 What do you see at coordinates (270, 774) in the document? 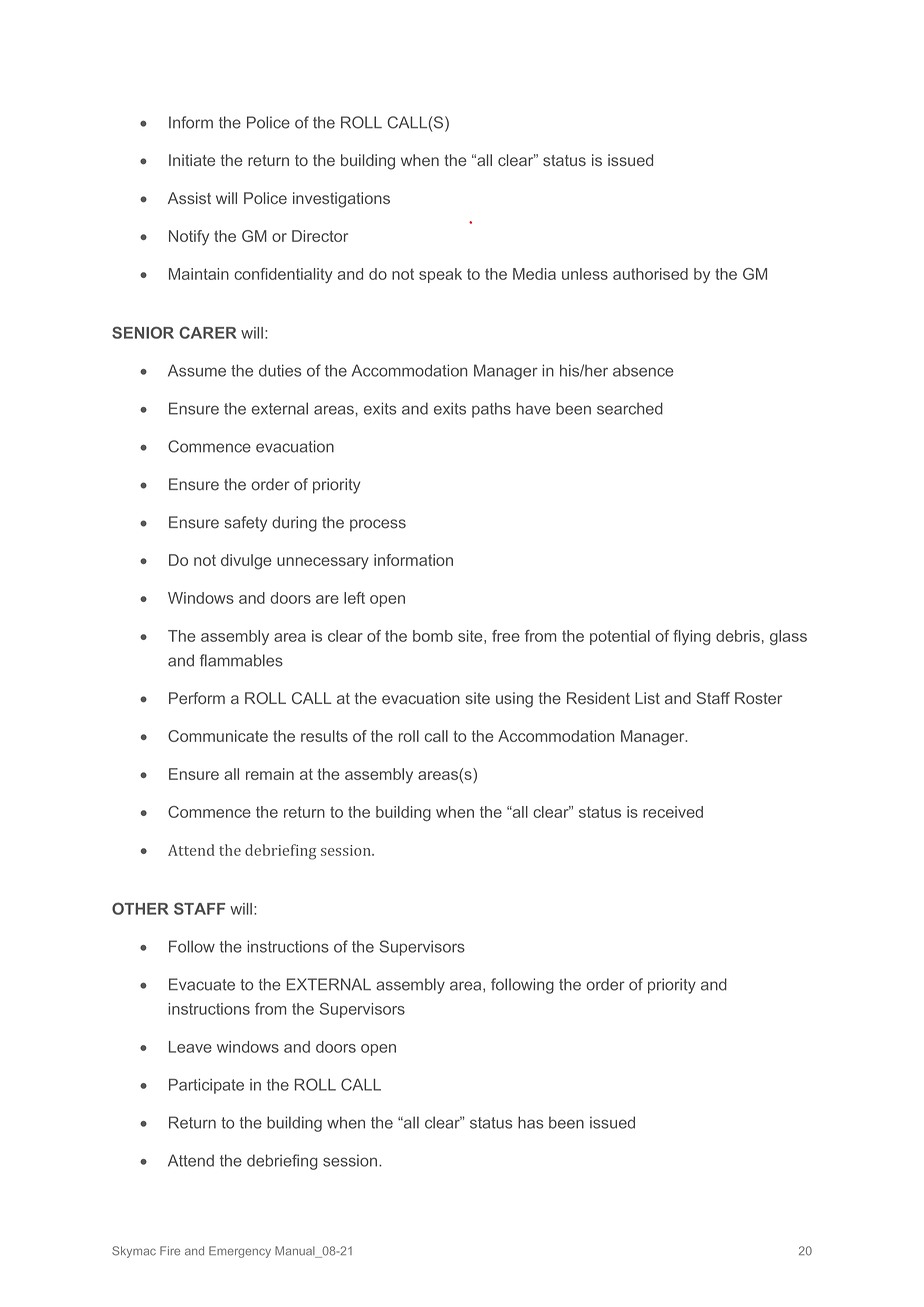
I see `remain` at bounding box center [270, 774].
